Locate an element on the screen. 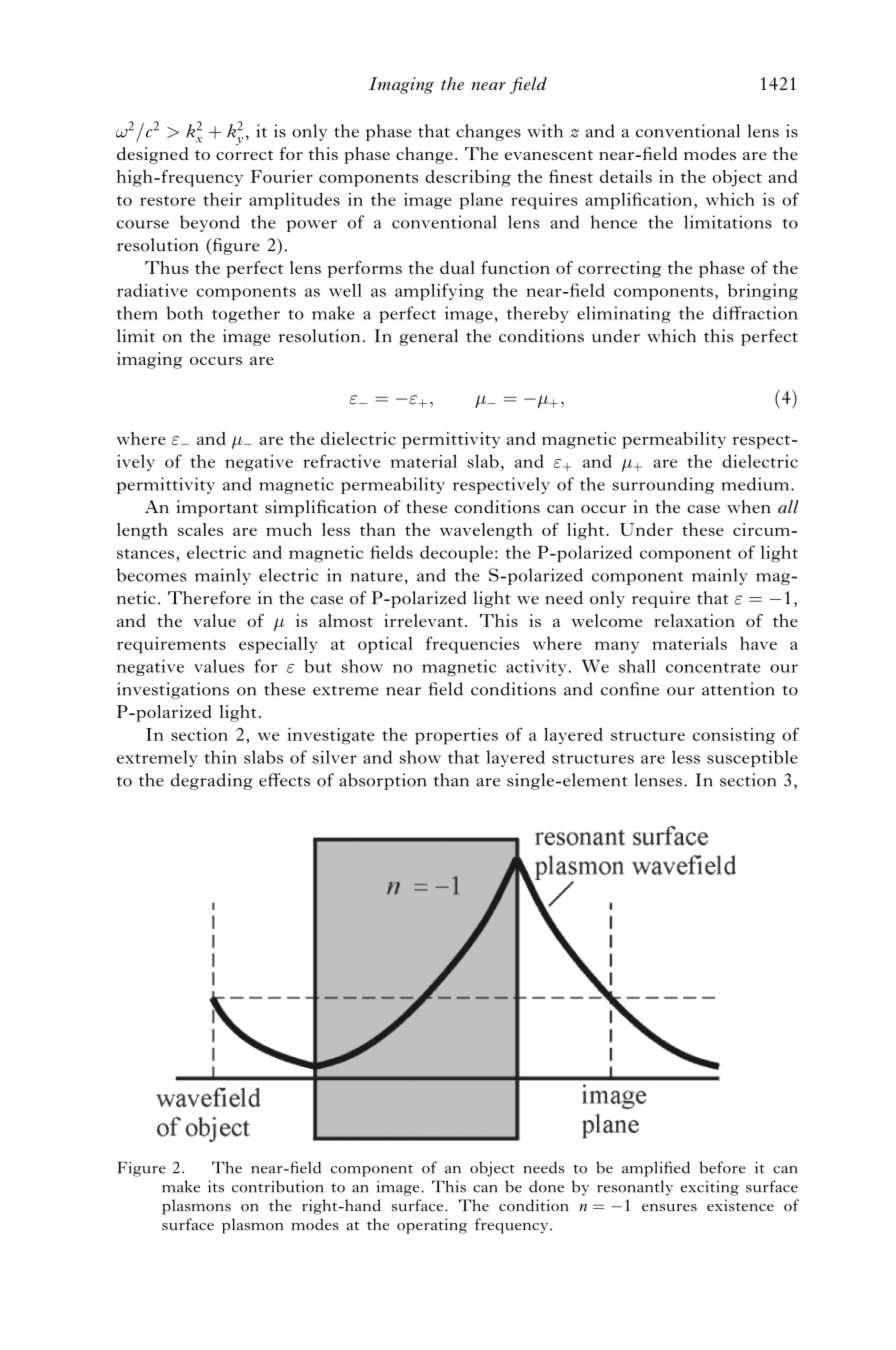 The image size is (896, 1350). details is located at coordinates (626, 176).
